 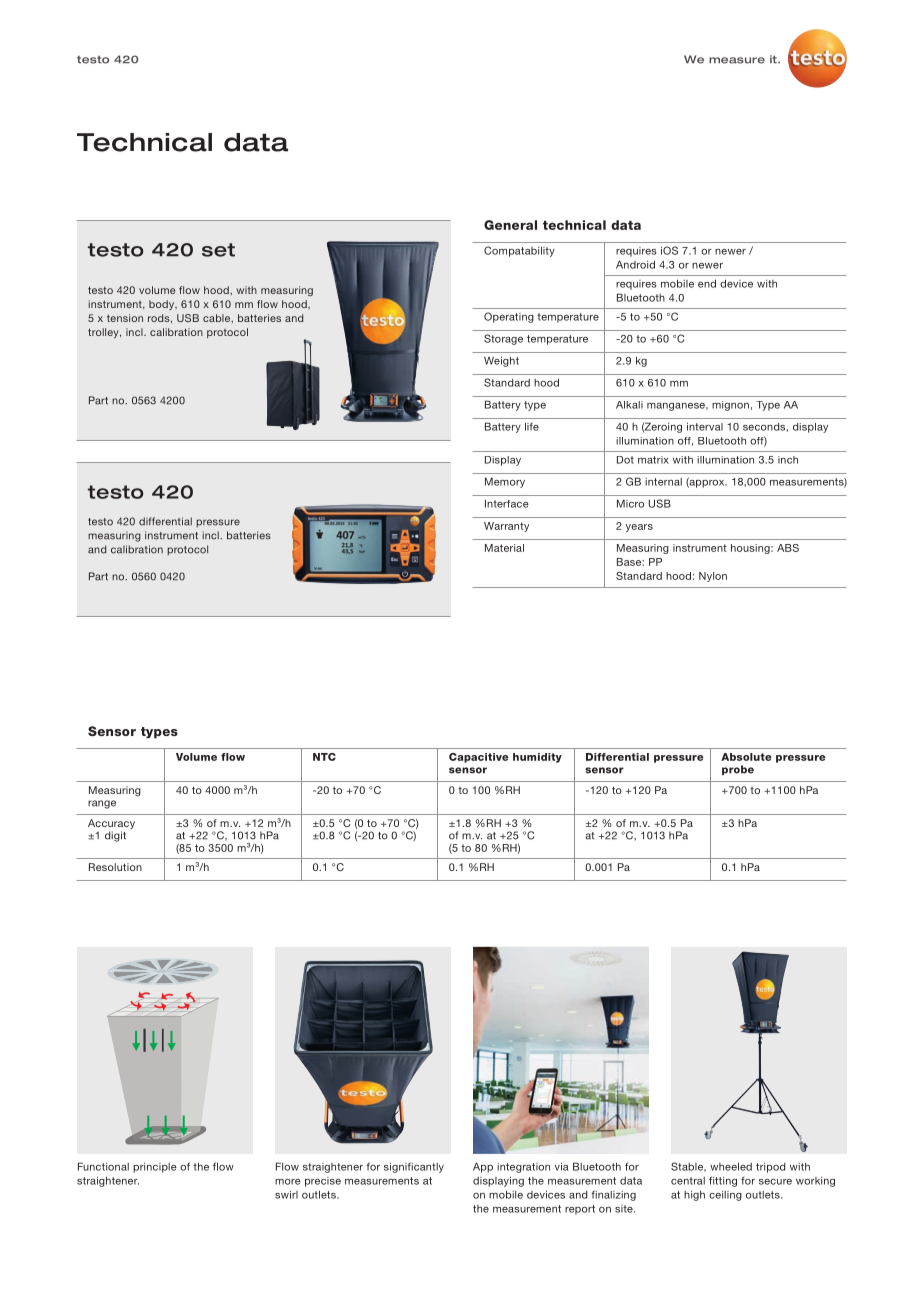 I want to click on significantly, so click(x=414, y=1167).
